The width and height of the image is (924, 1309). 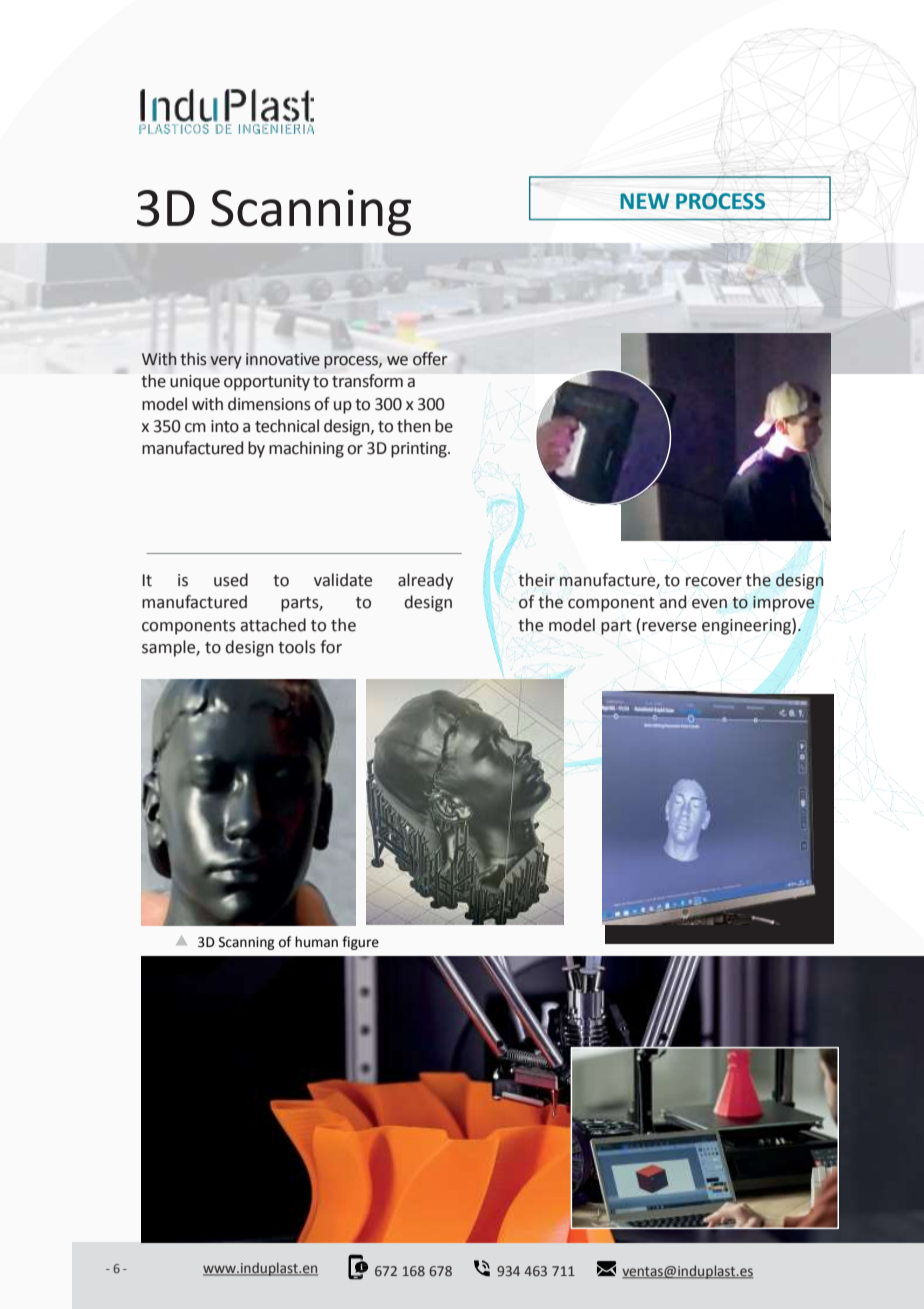 What do you see at coordinates (714, 582) in the image?
I see `recover` at bounding box center [714, 582].
